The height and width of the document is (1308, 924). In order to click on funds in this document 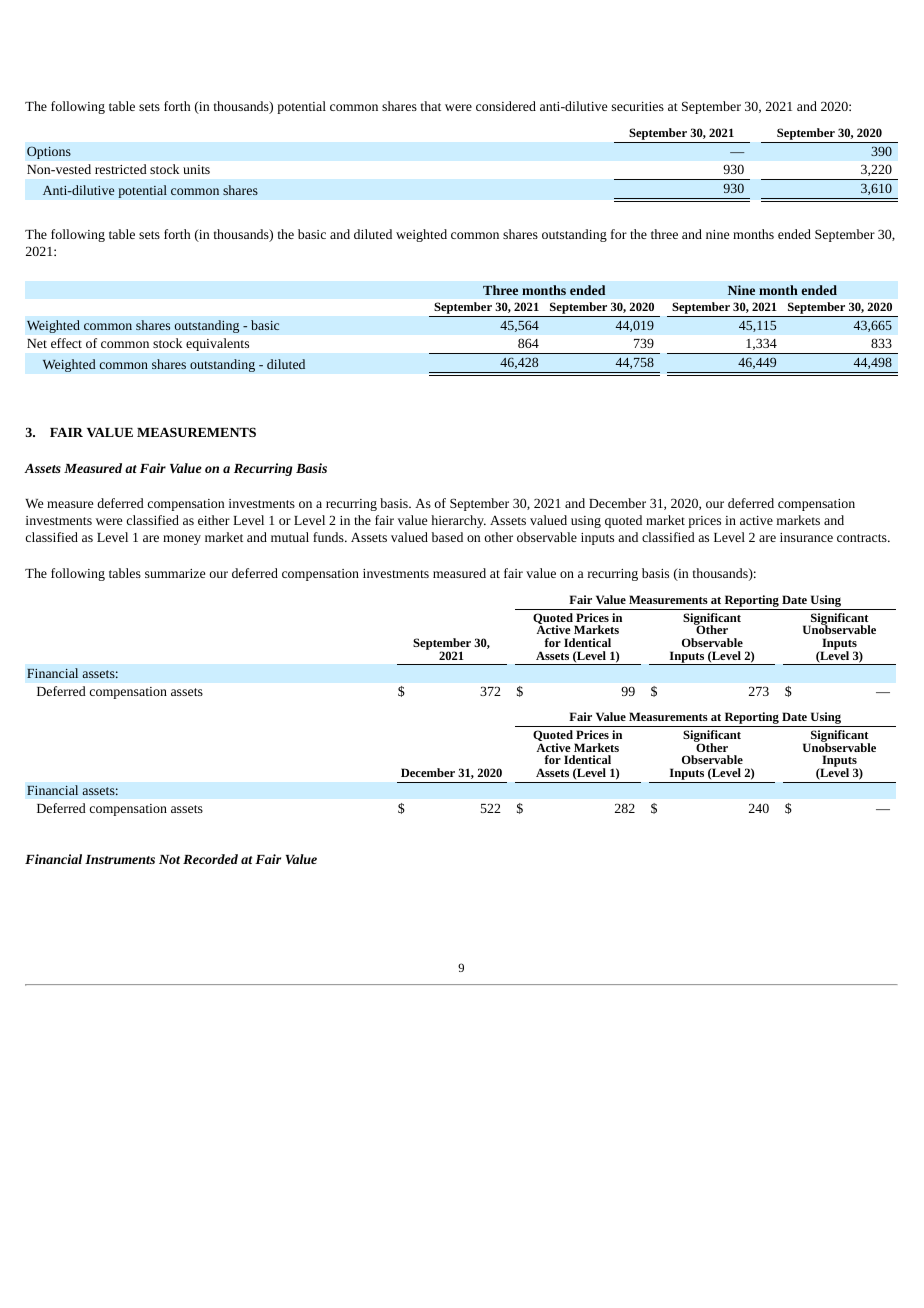, I will do `click(329, 537)`.
